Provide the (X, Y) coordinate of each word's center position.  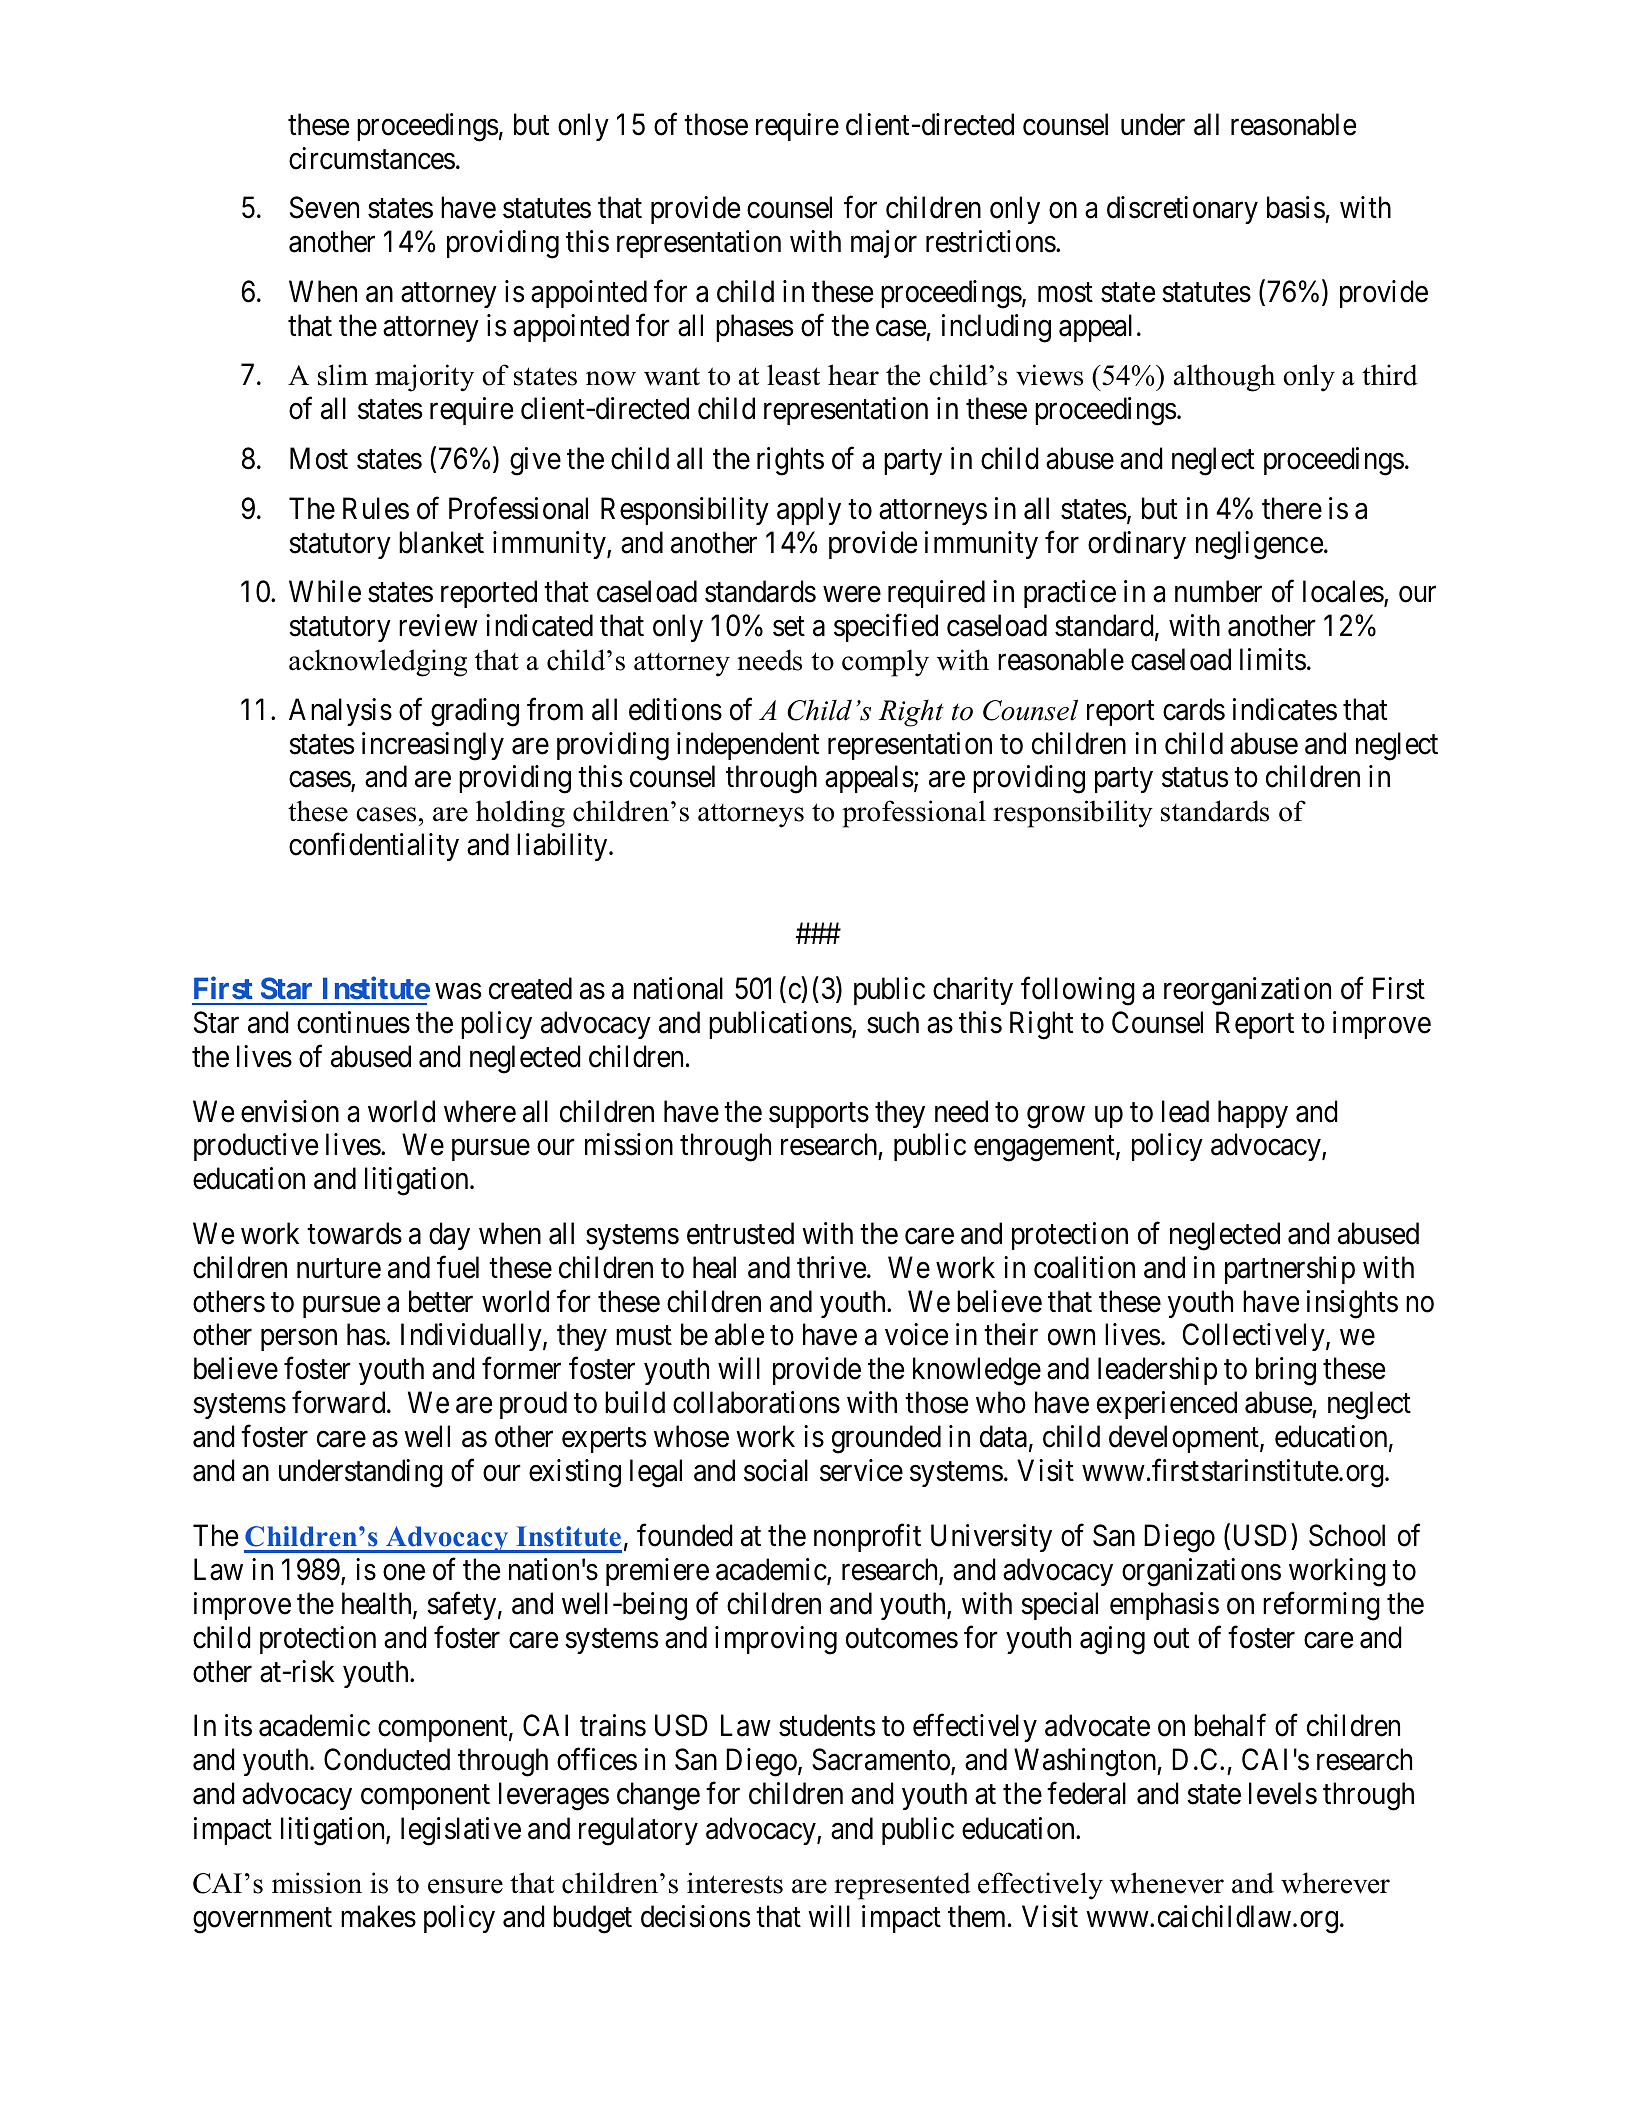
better (441, 1301)
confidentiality (374, 847)
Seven (324, 208)
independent (748, 746)
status (1195, 778)
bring (1286, 1371)
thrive (831, 1267)
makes (378, 1916)
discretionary (1182, 210)
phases (754, 328)
